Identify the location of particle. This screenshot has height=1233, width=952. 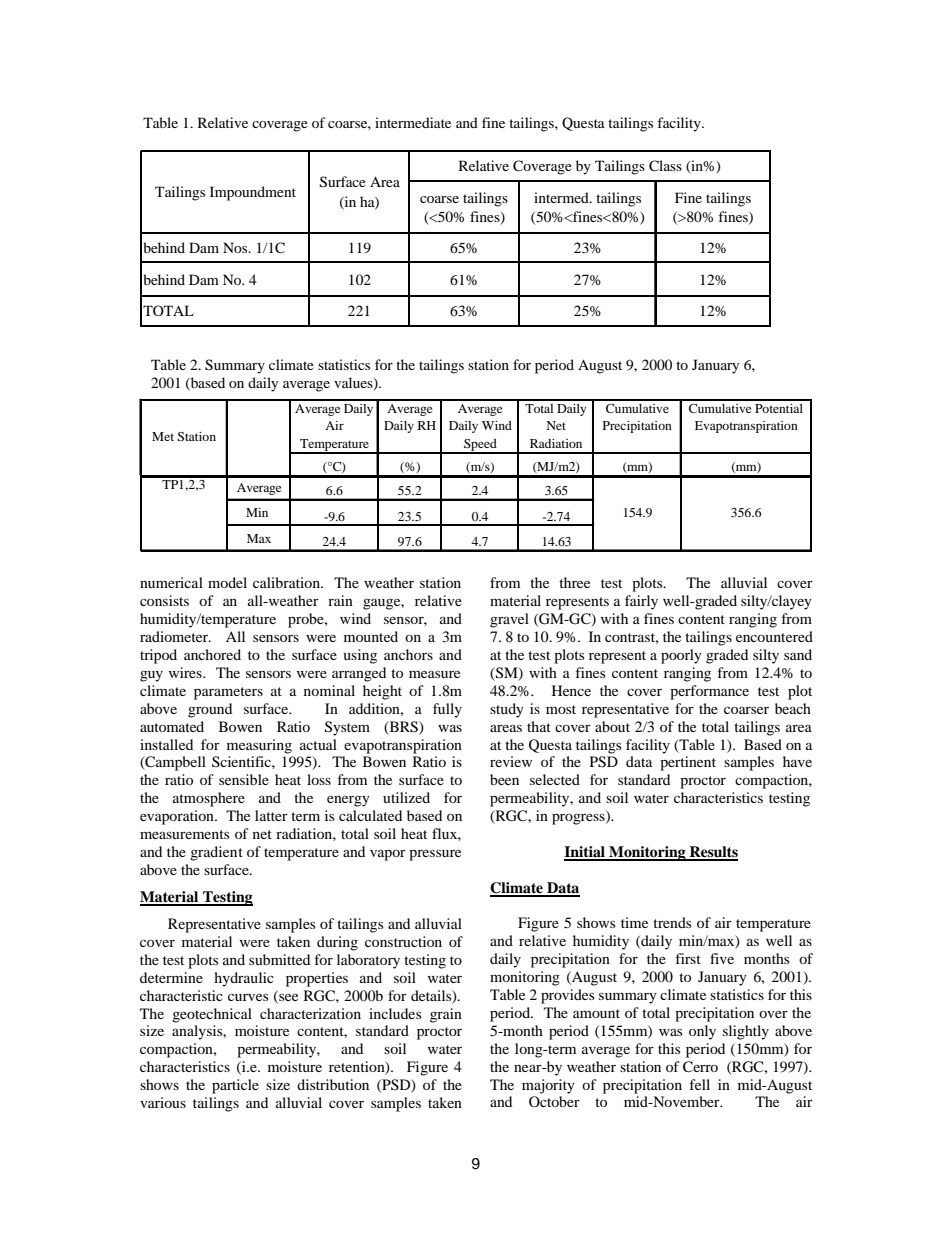
(235, 1086).
